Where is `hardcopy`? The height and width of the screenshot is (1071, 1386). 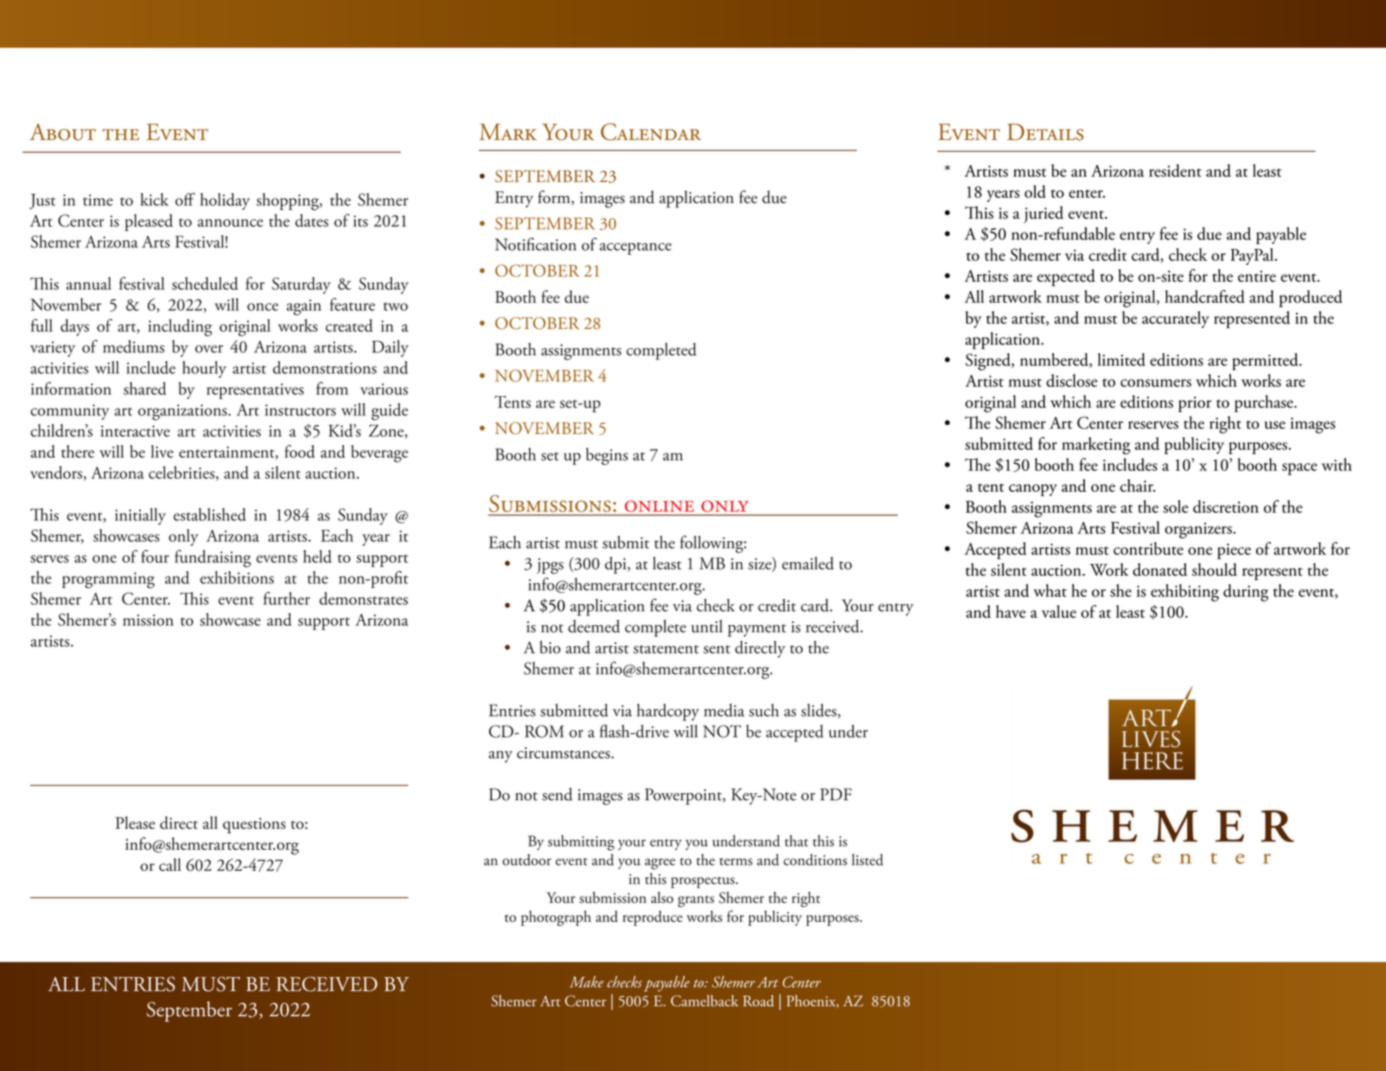 hardcopy is located at coordinates (668, 712).
